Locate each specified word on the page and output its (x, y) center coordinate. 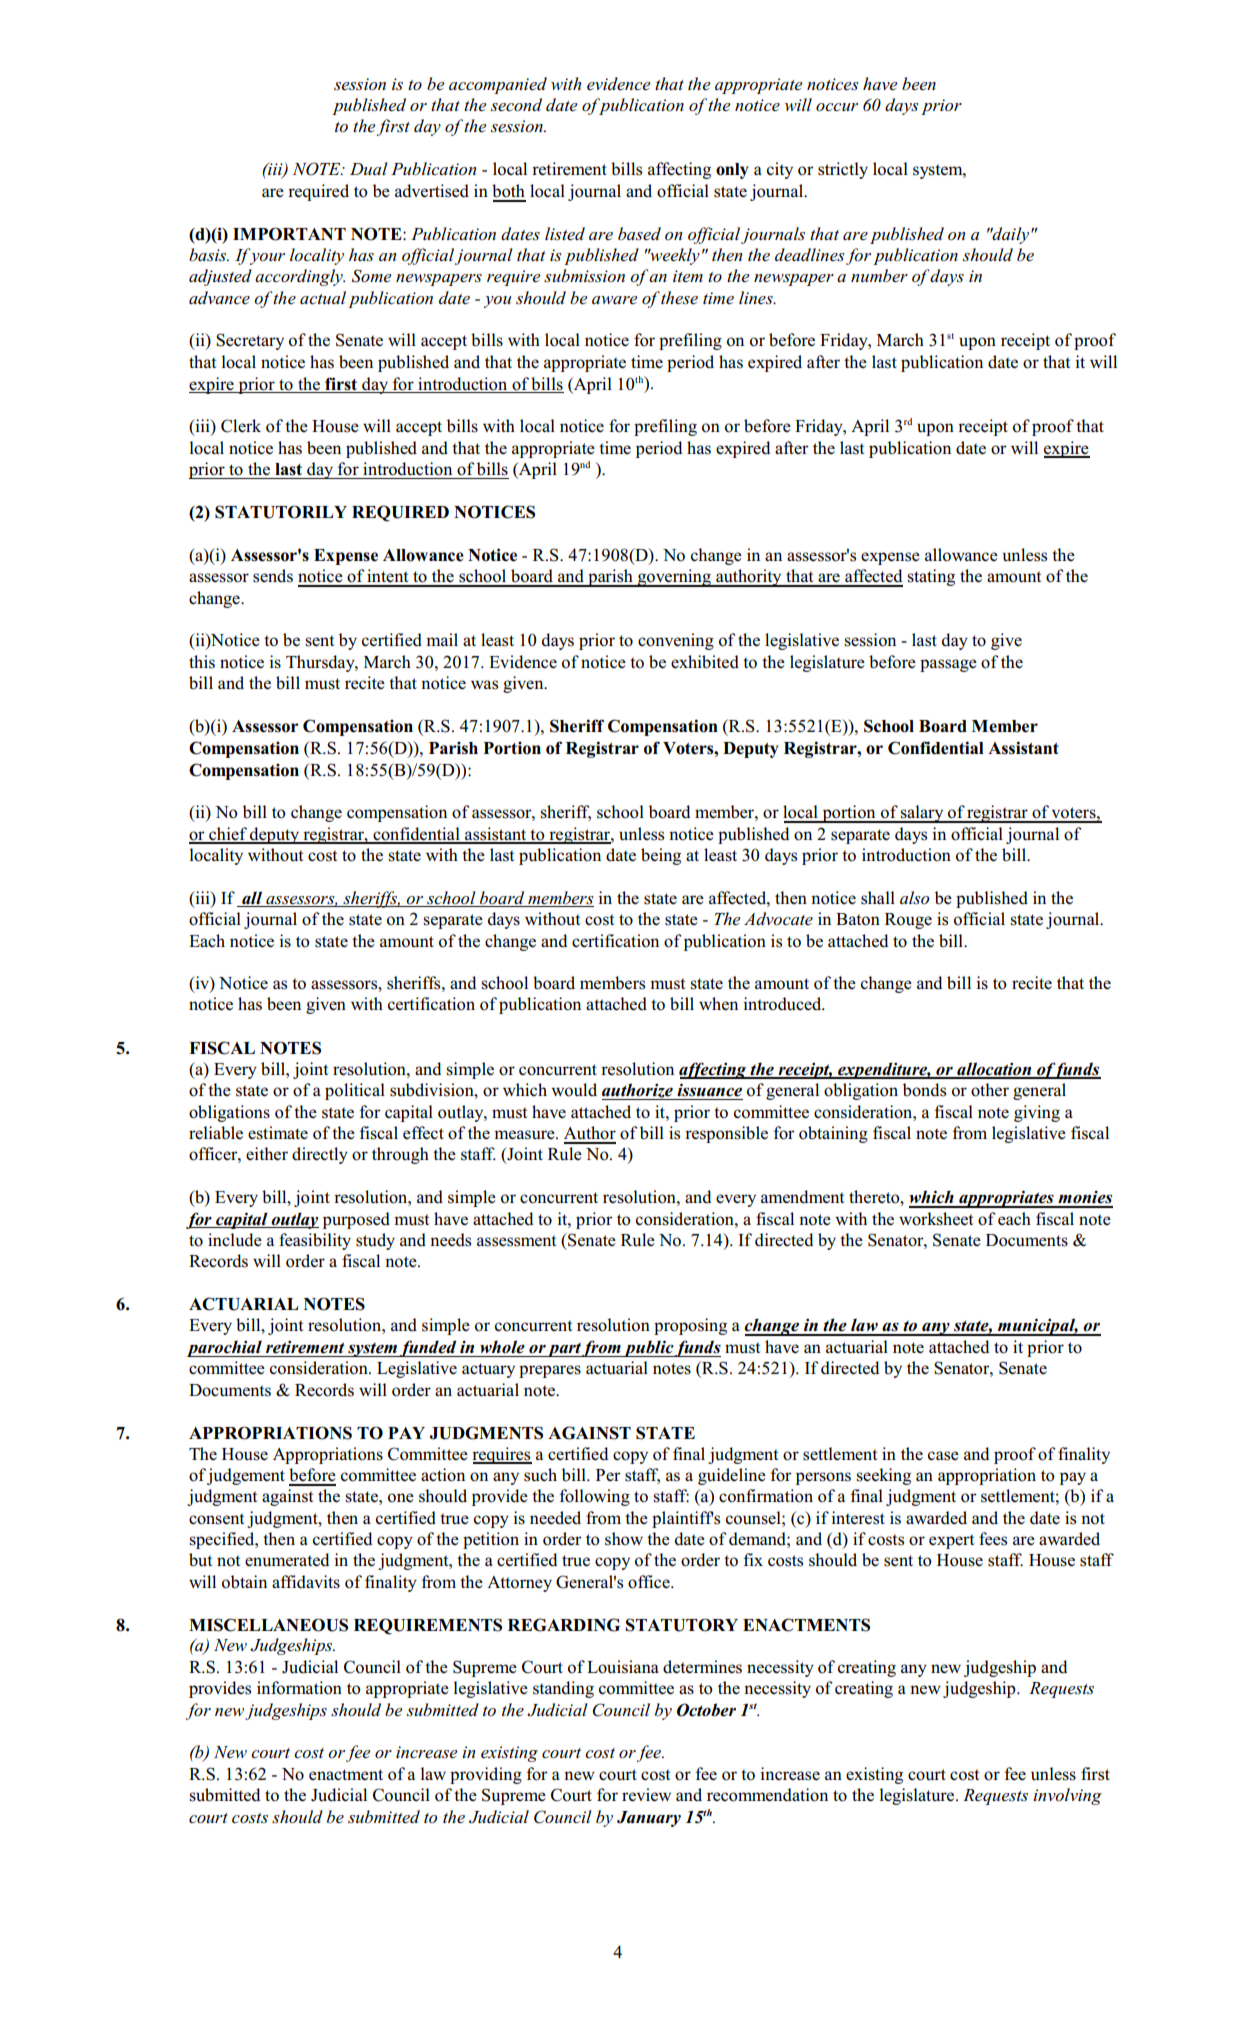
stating (931, 577)
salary (922, 814)
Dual (369, 168)
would (574, 1090)
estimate (278, 1133)
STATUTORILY (281, 512)
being (661, 856)
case (943, 1456)
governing (674, 578)
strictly (843, 170)
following (595, 1497)
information (299, 1688)
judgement (246, 1476)
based (639, 234)
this (202, 662)
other (990, 1090)
